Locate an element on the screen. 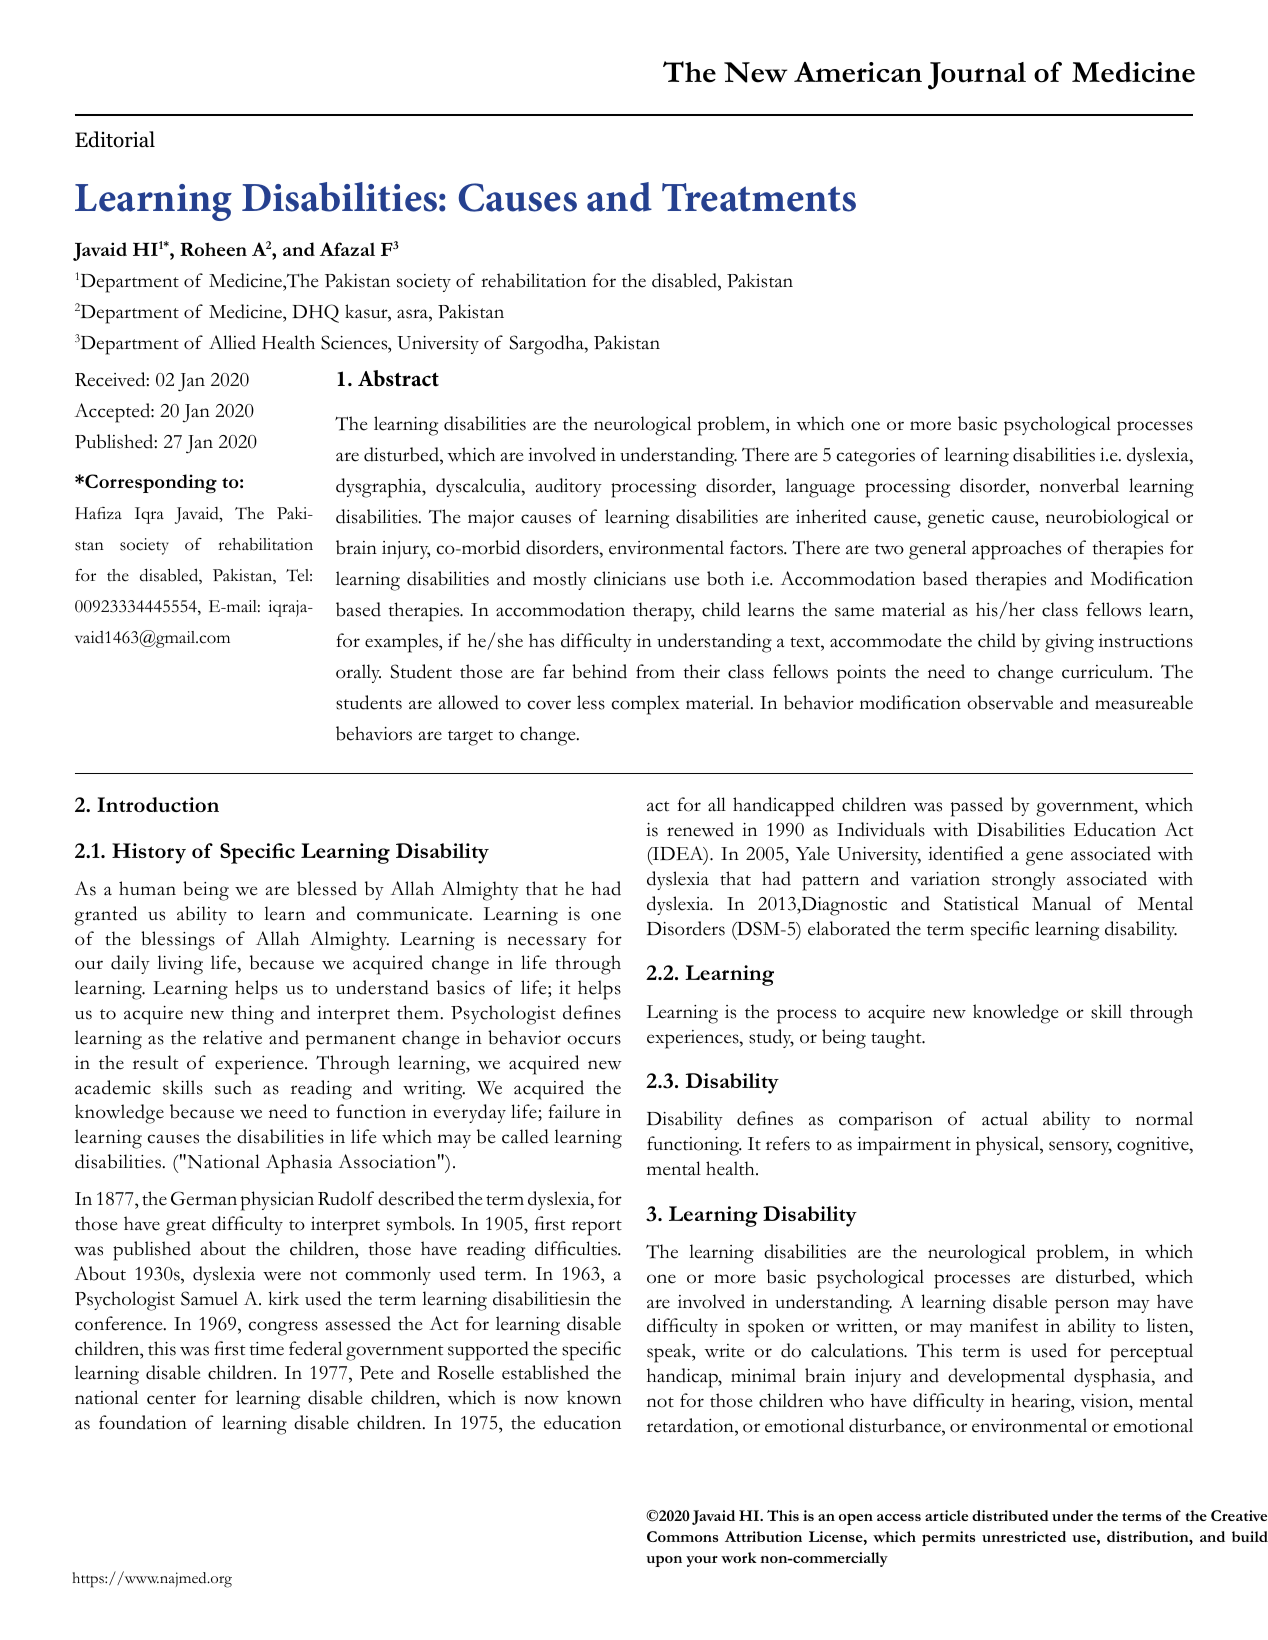 The height and width of the screenshot is (1640, 1268). Commons is located at coordinates (682, 1536).
